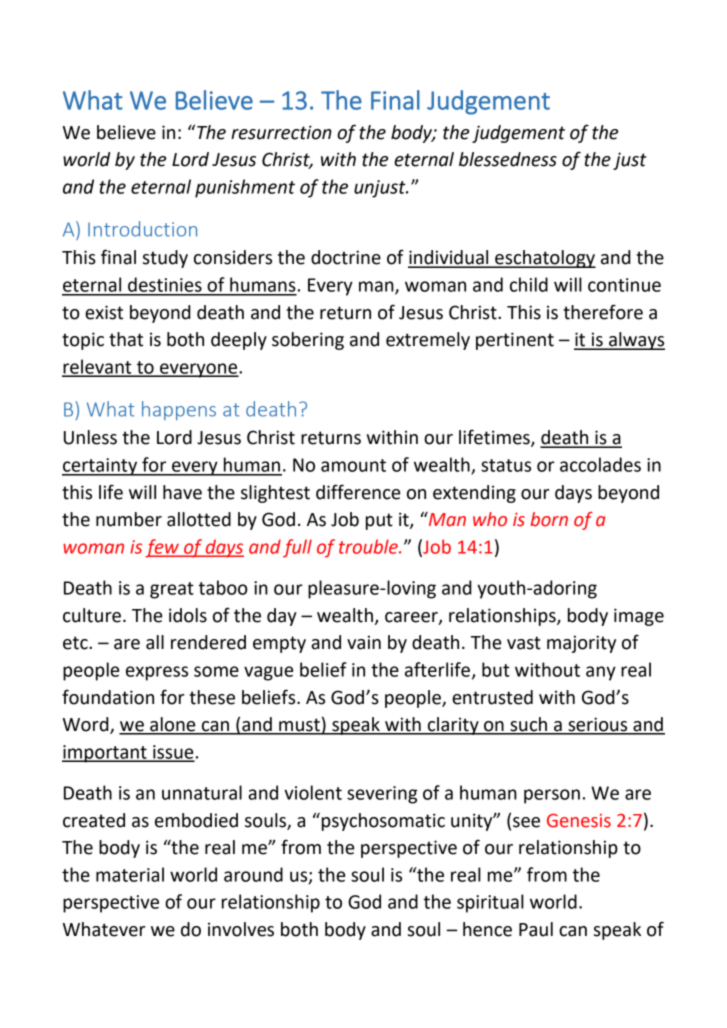 The image size is (727, 1028). What do you see at coordinates (581, 644) in the page?
I see `majority` at bounding box center [581, 644].
